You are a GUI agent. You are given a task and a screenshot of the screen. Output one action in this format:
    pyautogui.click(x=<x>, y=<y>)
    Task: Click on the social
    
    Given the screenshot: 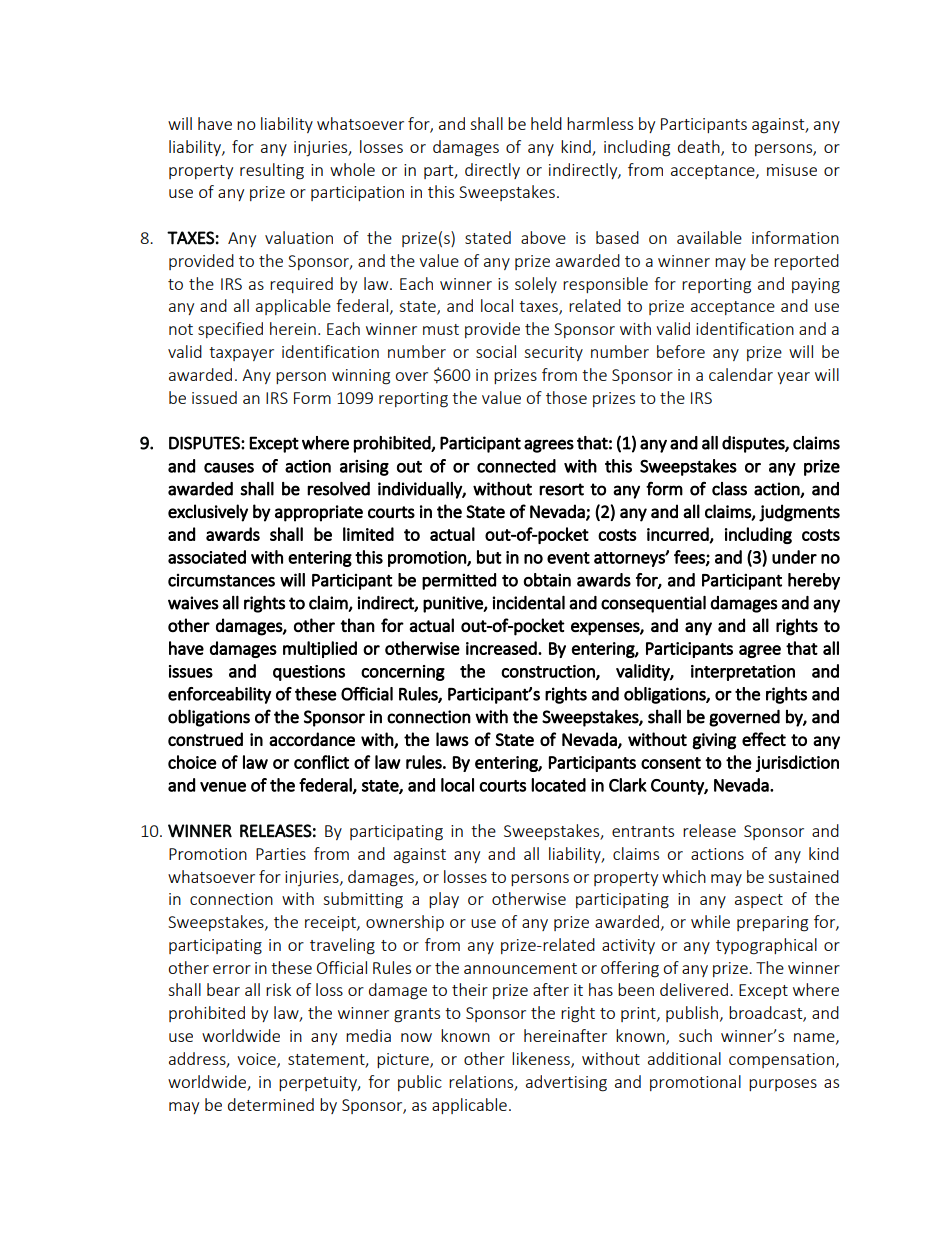 What is the action you would take?
    pyautogui.click(x=496, y=351)
